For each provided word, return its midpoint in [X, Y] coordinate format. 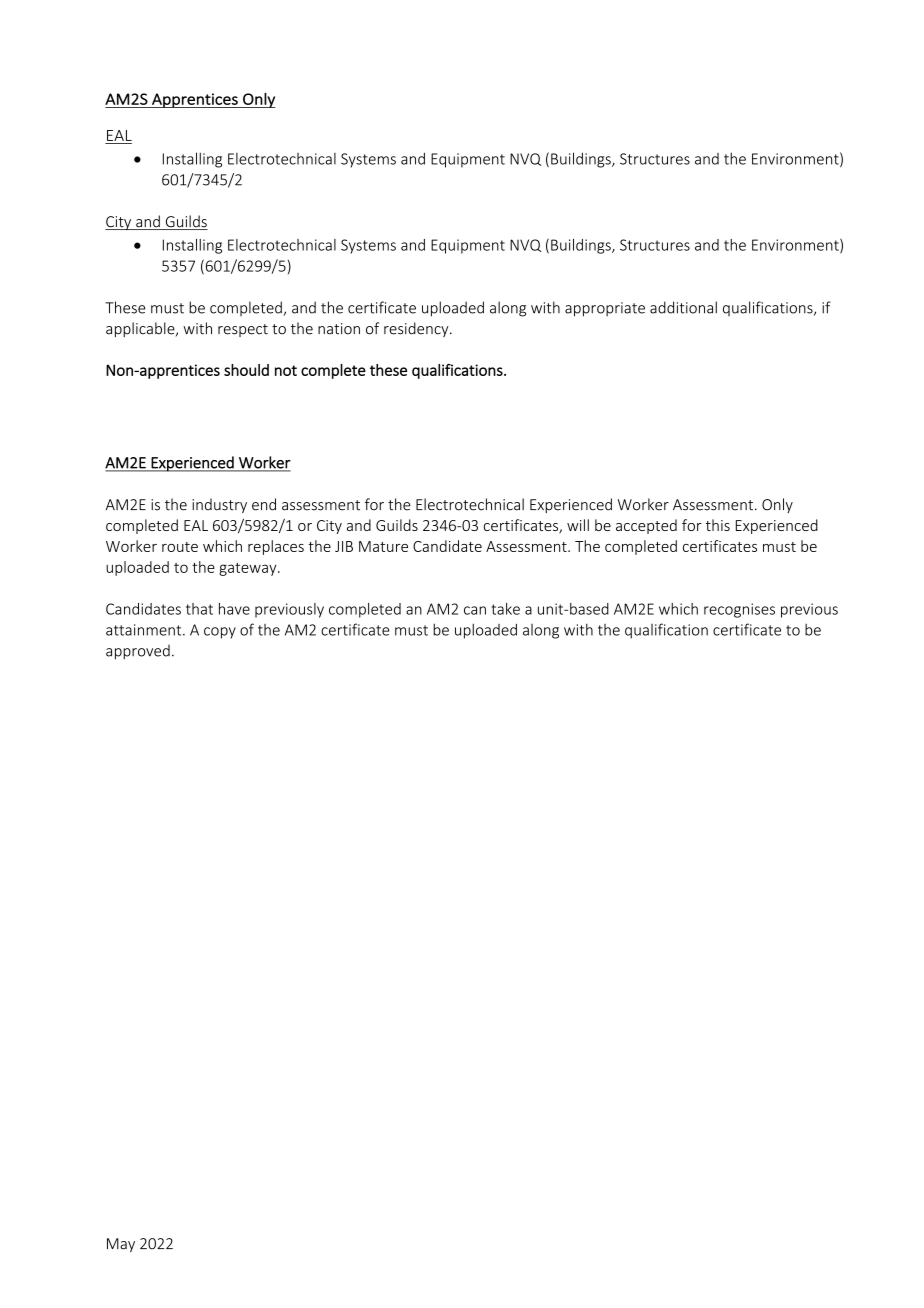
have [234, 609]
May [121, 1245]
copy [220, 633]
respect [243, 330]
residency [417, 329]
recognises [739, 610]
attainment [145, 630]
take [505, 609]
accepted [646, 526]
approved [138, 652]
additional [683, 307]
